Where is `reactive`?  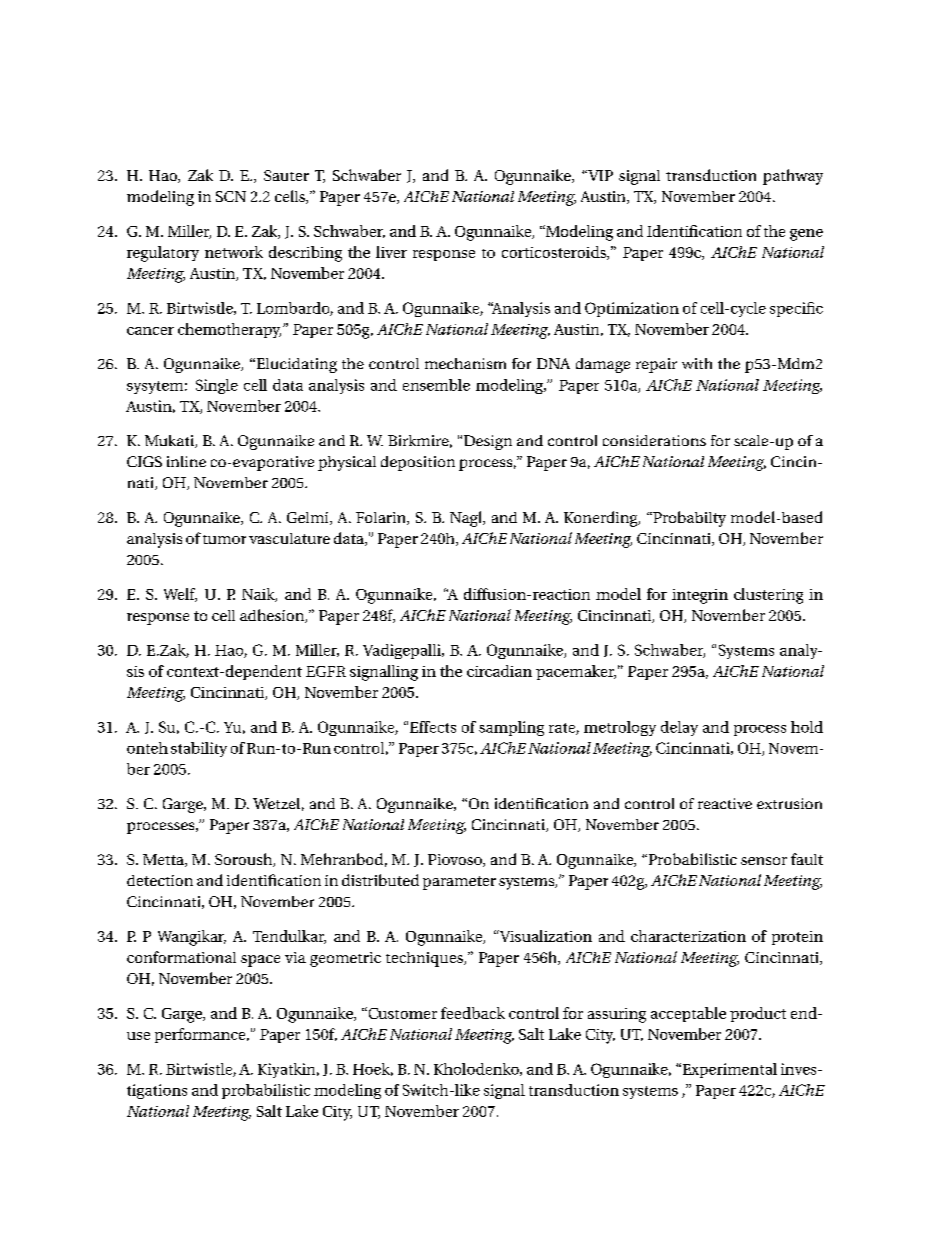 reactive is located at coordinates (725, 803).
